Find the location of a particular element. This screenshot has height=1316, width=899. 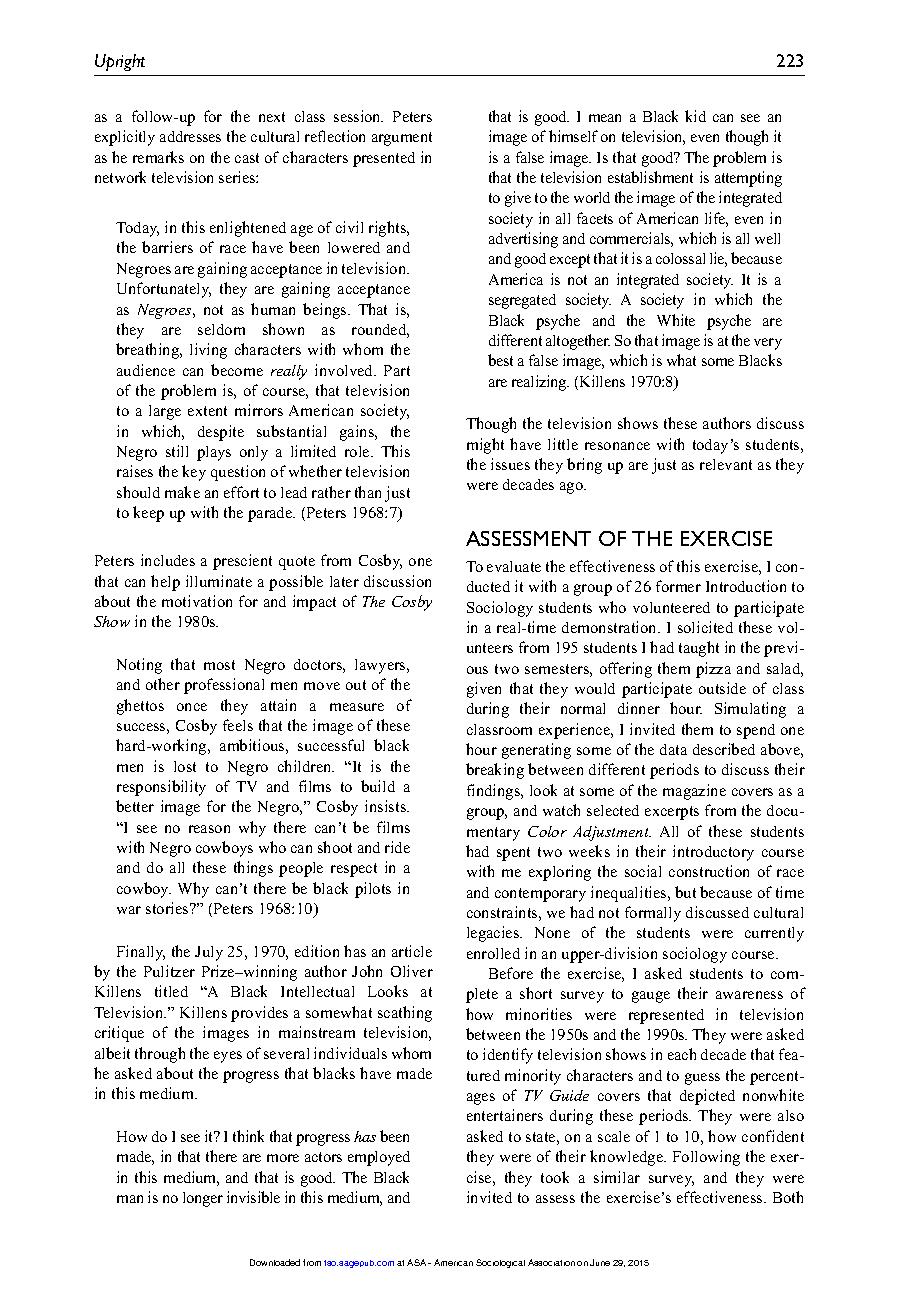

addresses is located at coordinates (190, 136).
